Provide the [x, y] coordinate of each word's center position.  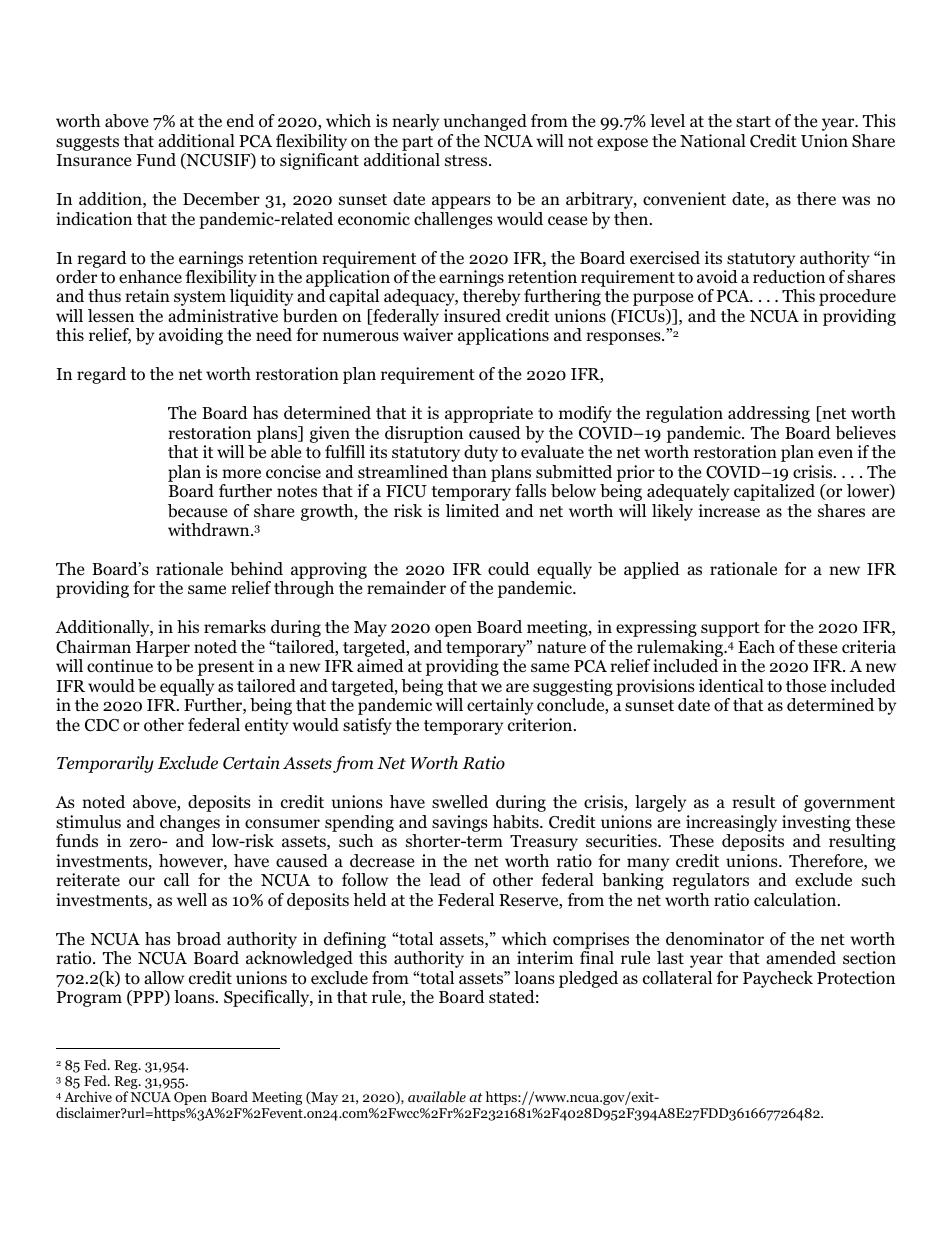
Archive [88, 1096]
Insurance [93, 160]
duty [481, 453]
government [849, 804]
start [753, 121]
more [241, 474]
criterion [541, 725]
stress [467, 160]
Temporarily [105, 764]
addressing [769, 414]
